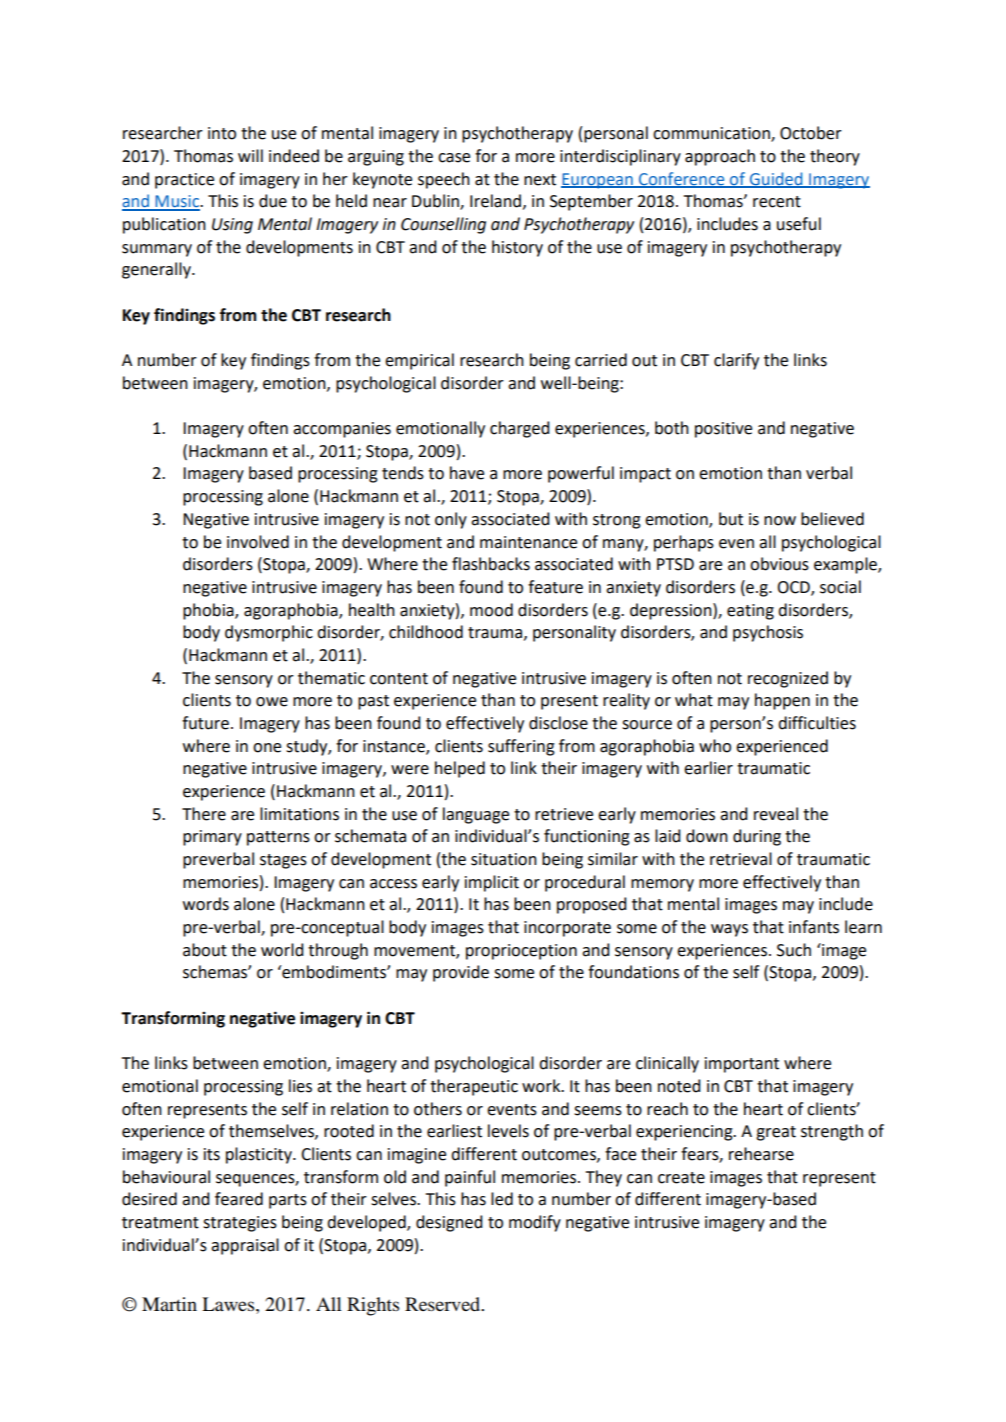  I want to click on maintenance, so click(528, 542).
